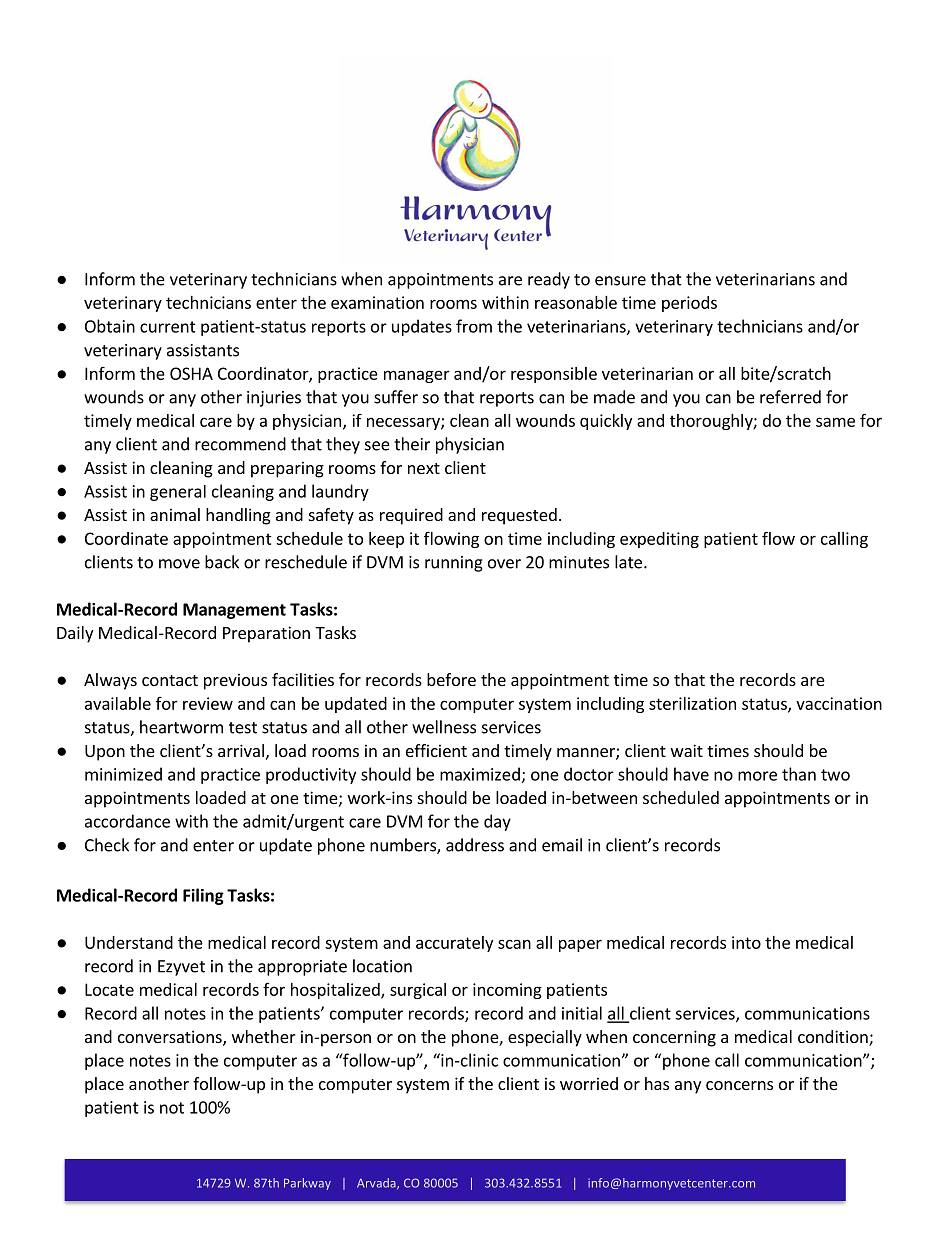 This screenshot has width=952, height=1233. What do you see at coordinates (659, 540) in the screenshot?
I see `expediting` at bounding box center [659, 540].
